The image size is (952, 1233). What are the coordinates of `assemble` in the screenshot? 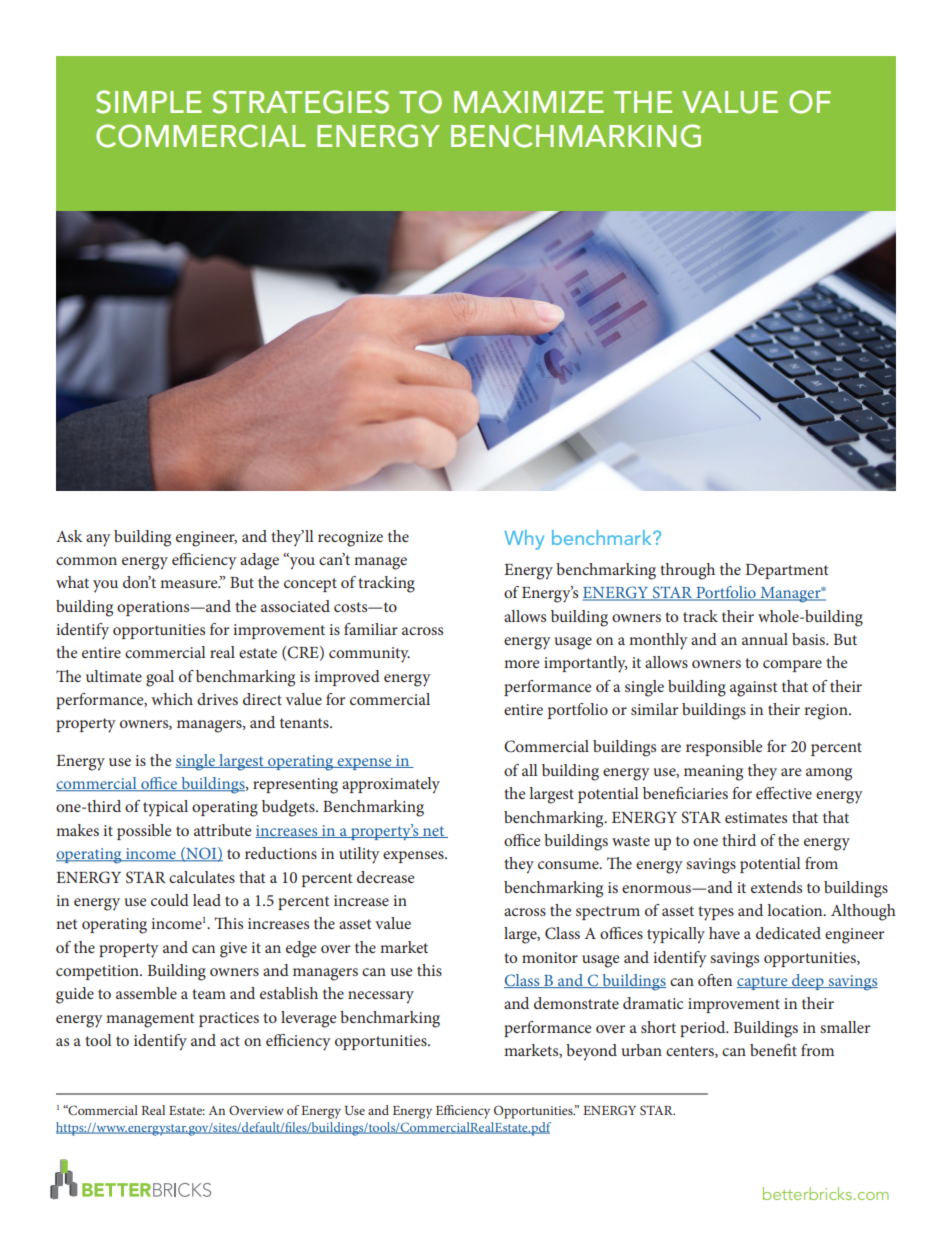 It's located at (146, 993).
